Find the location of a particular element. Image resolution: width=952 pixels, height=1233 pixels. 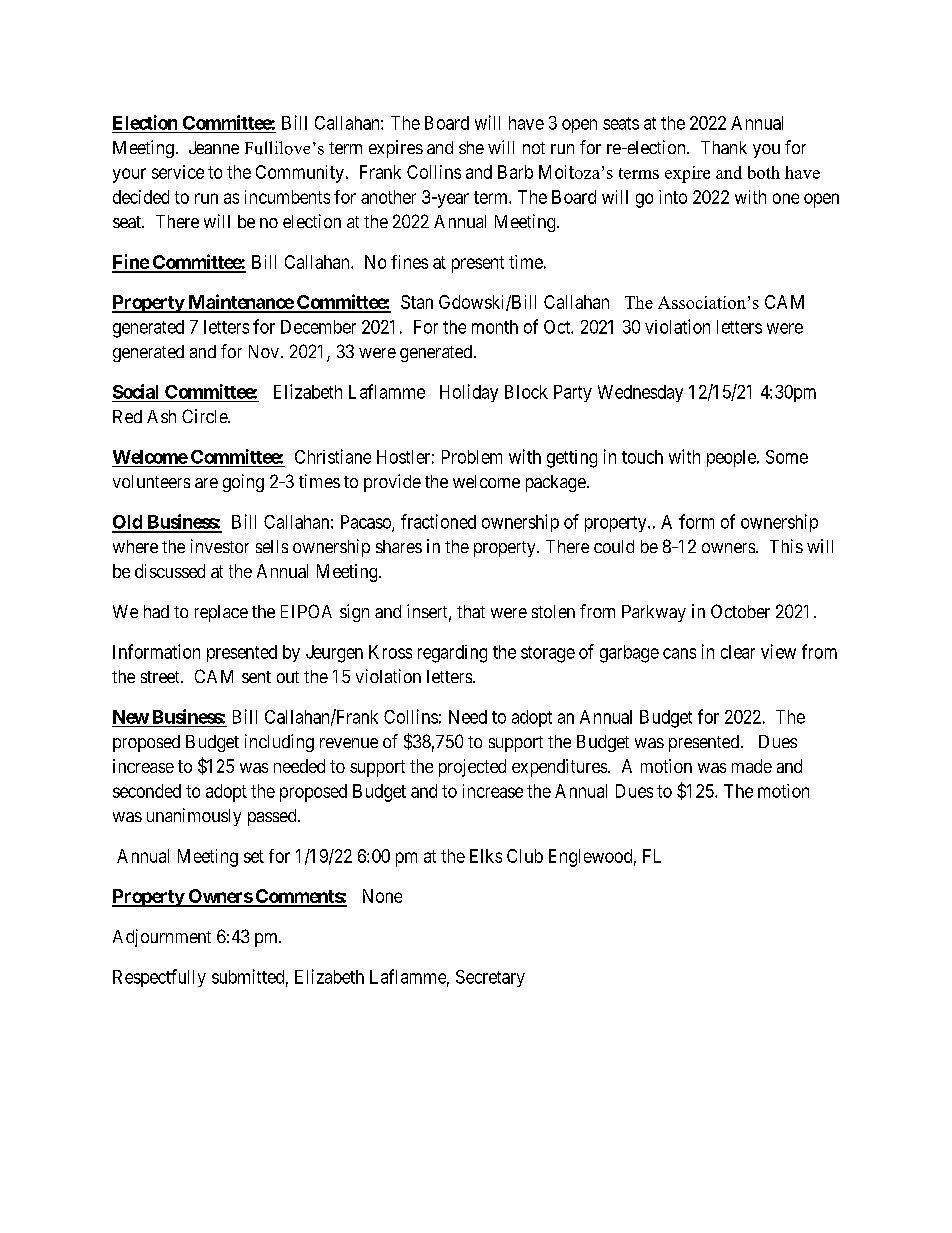

Adjournment is located at coordinates (162, 938).
